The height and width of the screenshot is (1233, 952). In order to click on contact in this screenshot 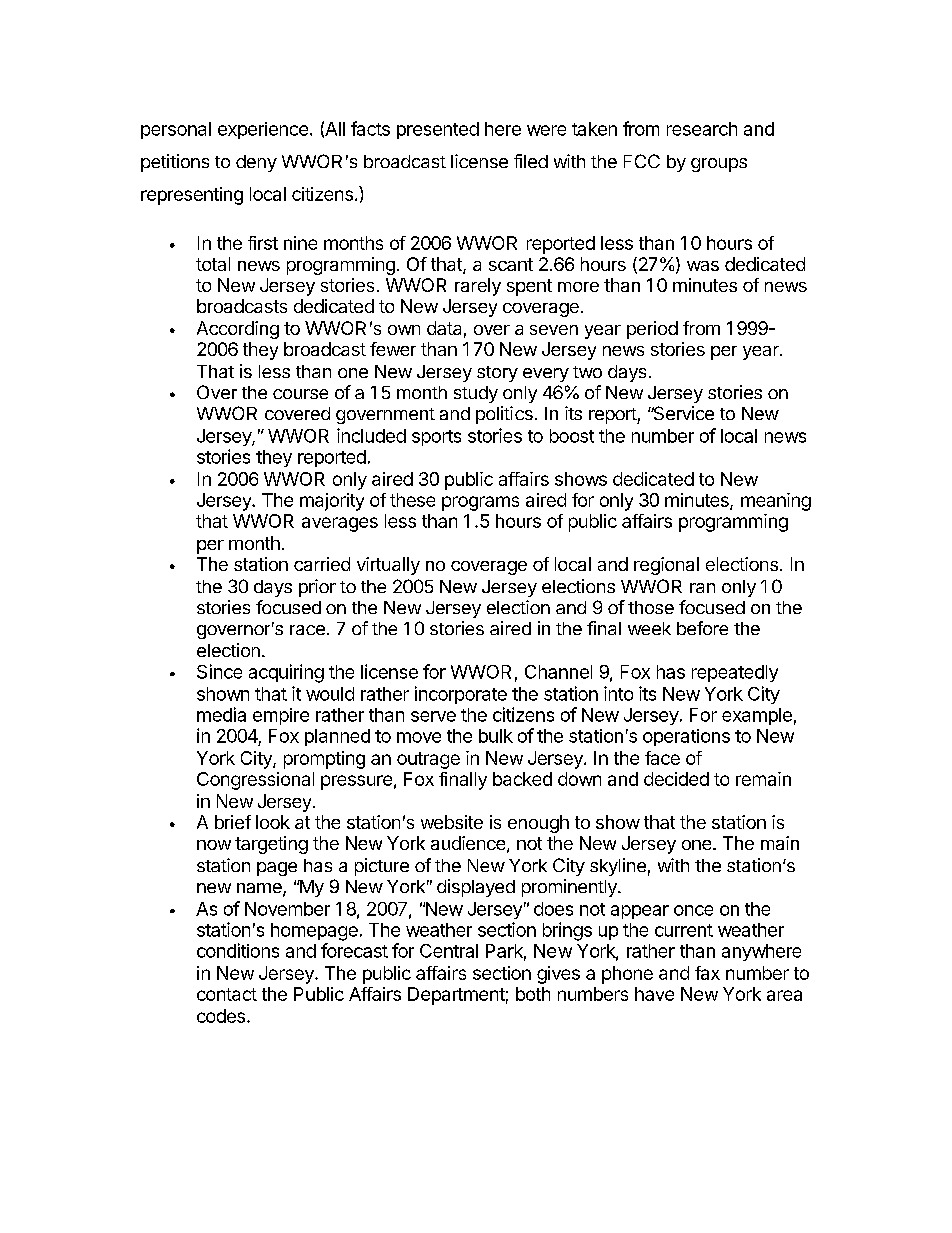, I will do `click(227, 994)`.
